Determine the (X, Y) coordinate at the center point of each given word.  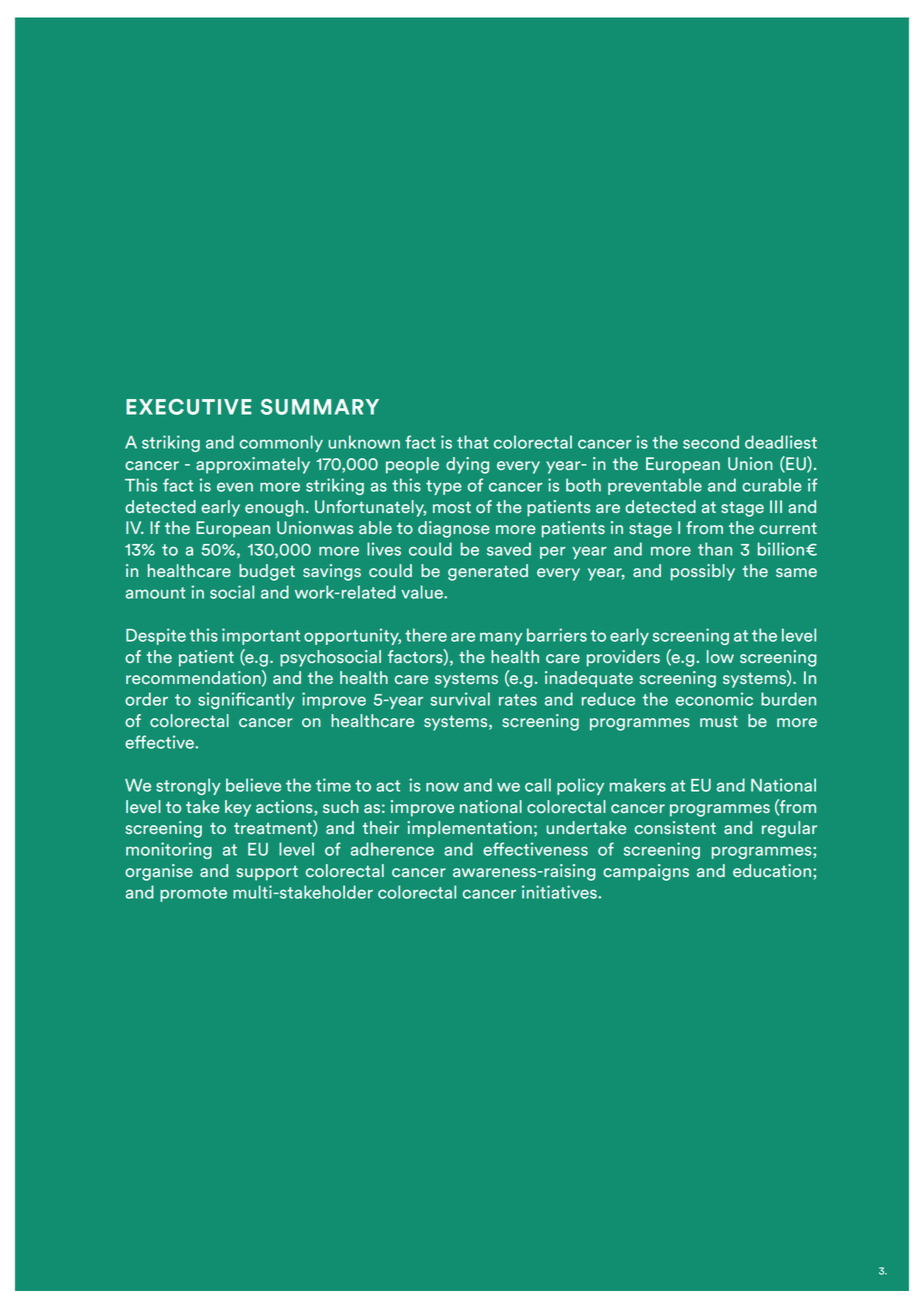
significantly (246, 700)
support (267, 873)
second (711, 442)
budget (267, 572)
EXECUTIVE (189, 407)
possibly (703, 572)
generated (488, 572)
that (472, 442)
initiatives (560, 892)
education (772, 871)
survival (460, 699)
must (719, 721)
